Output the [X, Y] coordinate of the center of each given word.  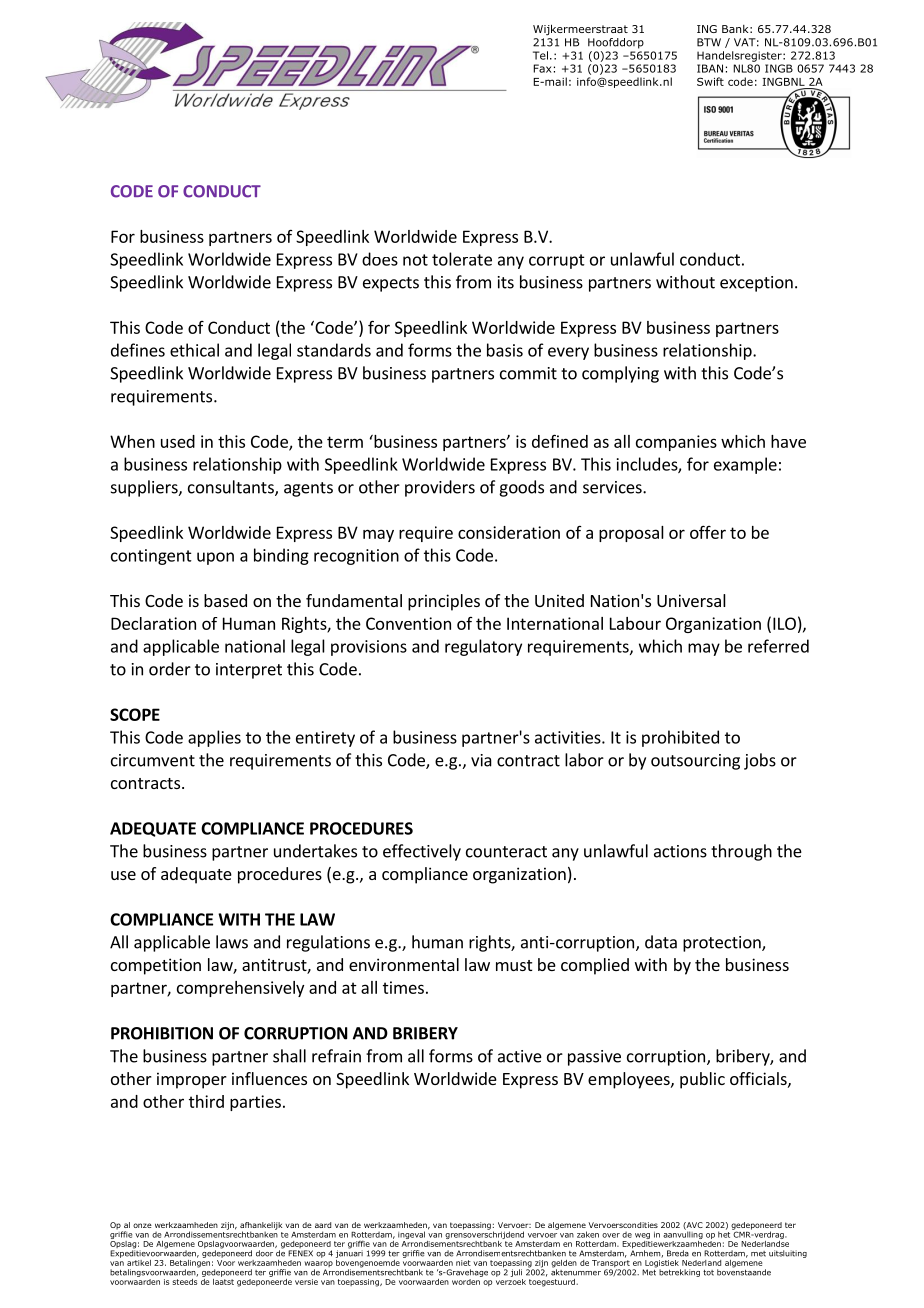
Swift [710, 81]
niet [463, 1263]
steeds [185, 1280]
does [380, 259]
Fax [542, 68]
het [724, 1233]
